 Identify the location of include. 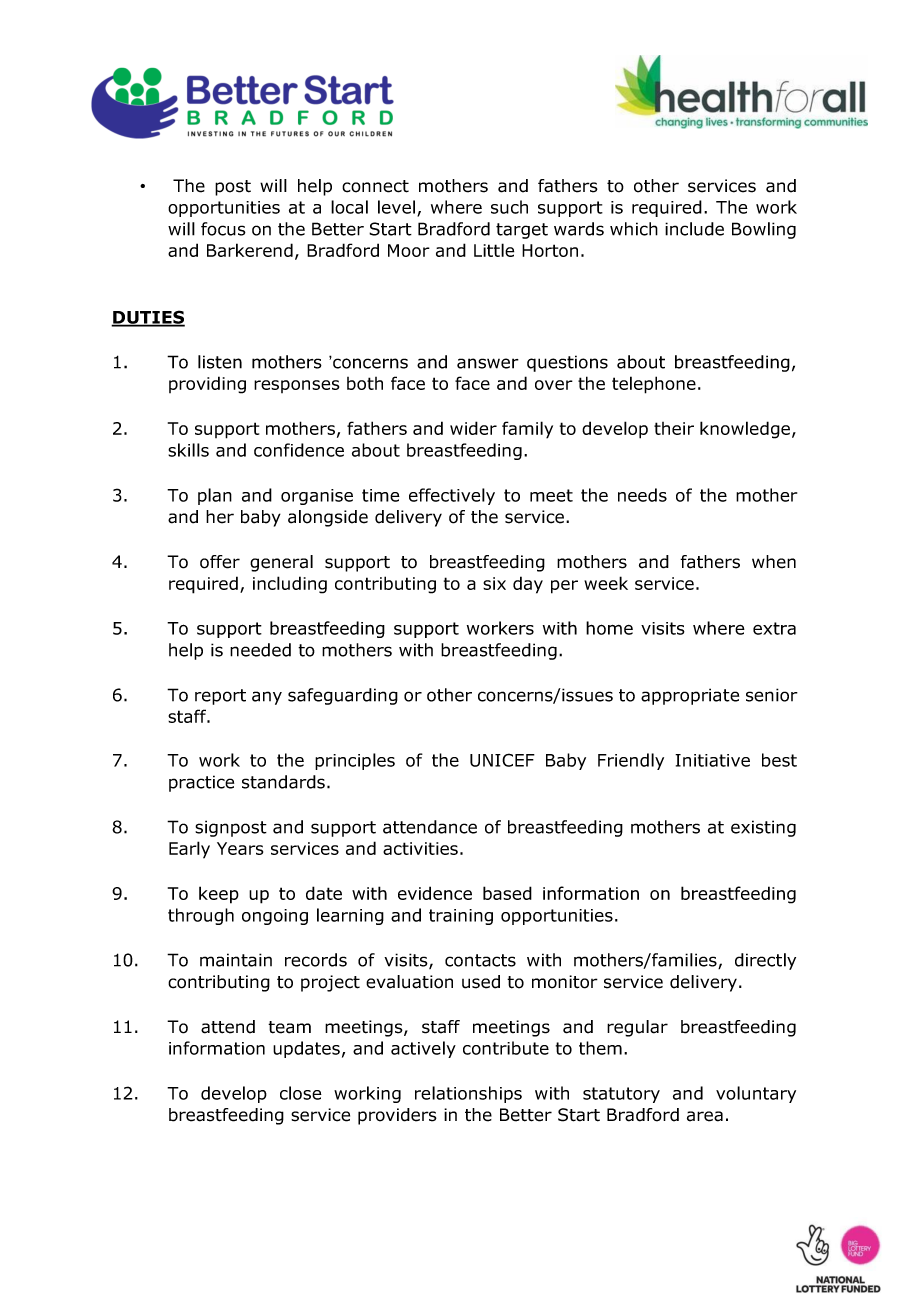
(694, 229).
